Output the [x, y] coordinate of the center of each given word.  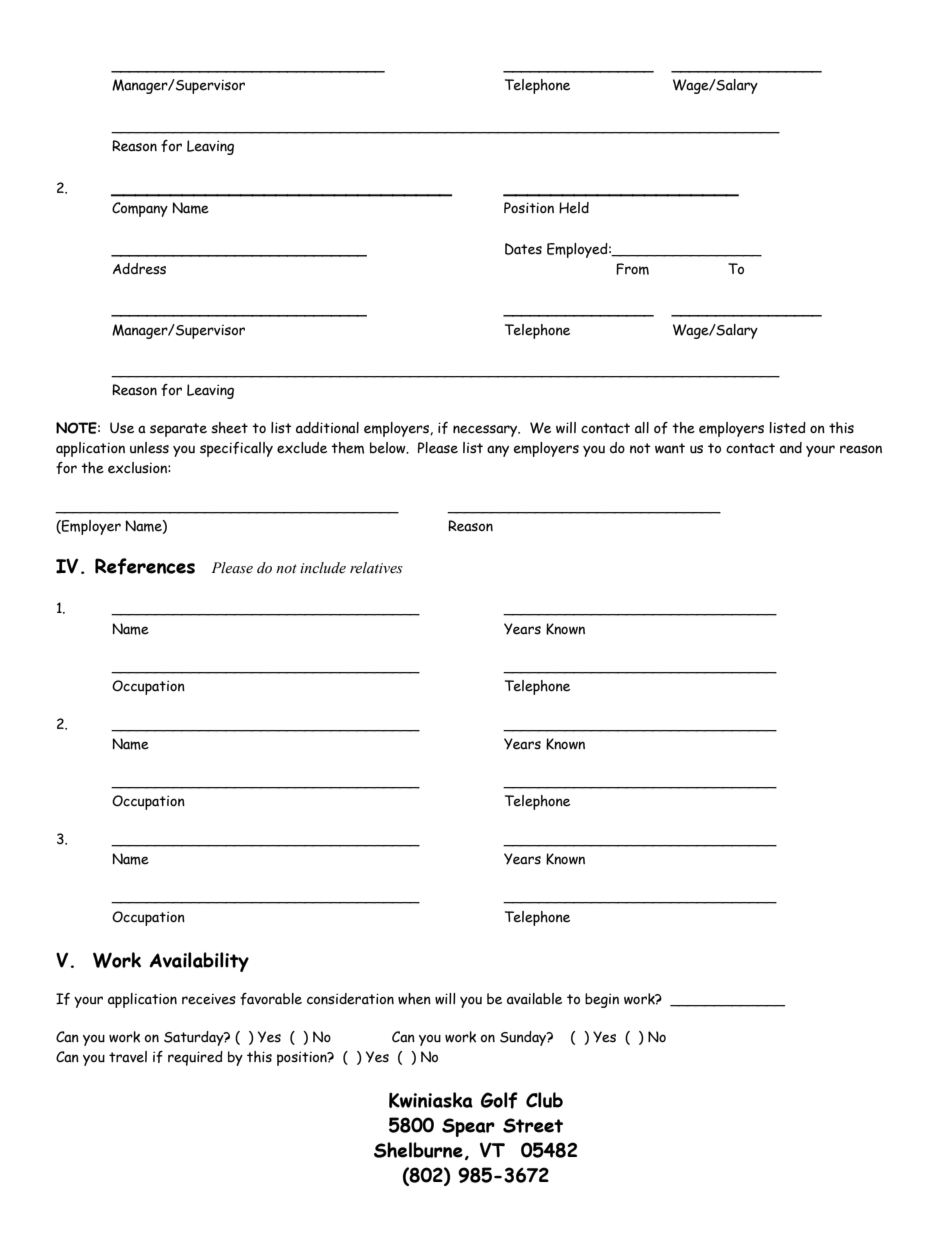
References [145, 566]
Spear [468, 1127]
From [632, 269]
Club [544, 1100]
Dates [523, 249]
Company [140, 209]
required [195, 1058]
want [670, 448]
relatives [376, 568]
